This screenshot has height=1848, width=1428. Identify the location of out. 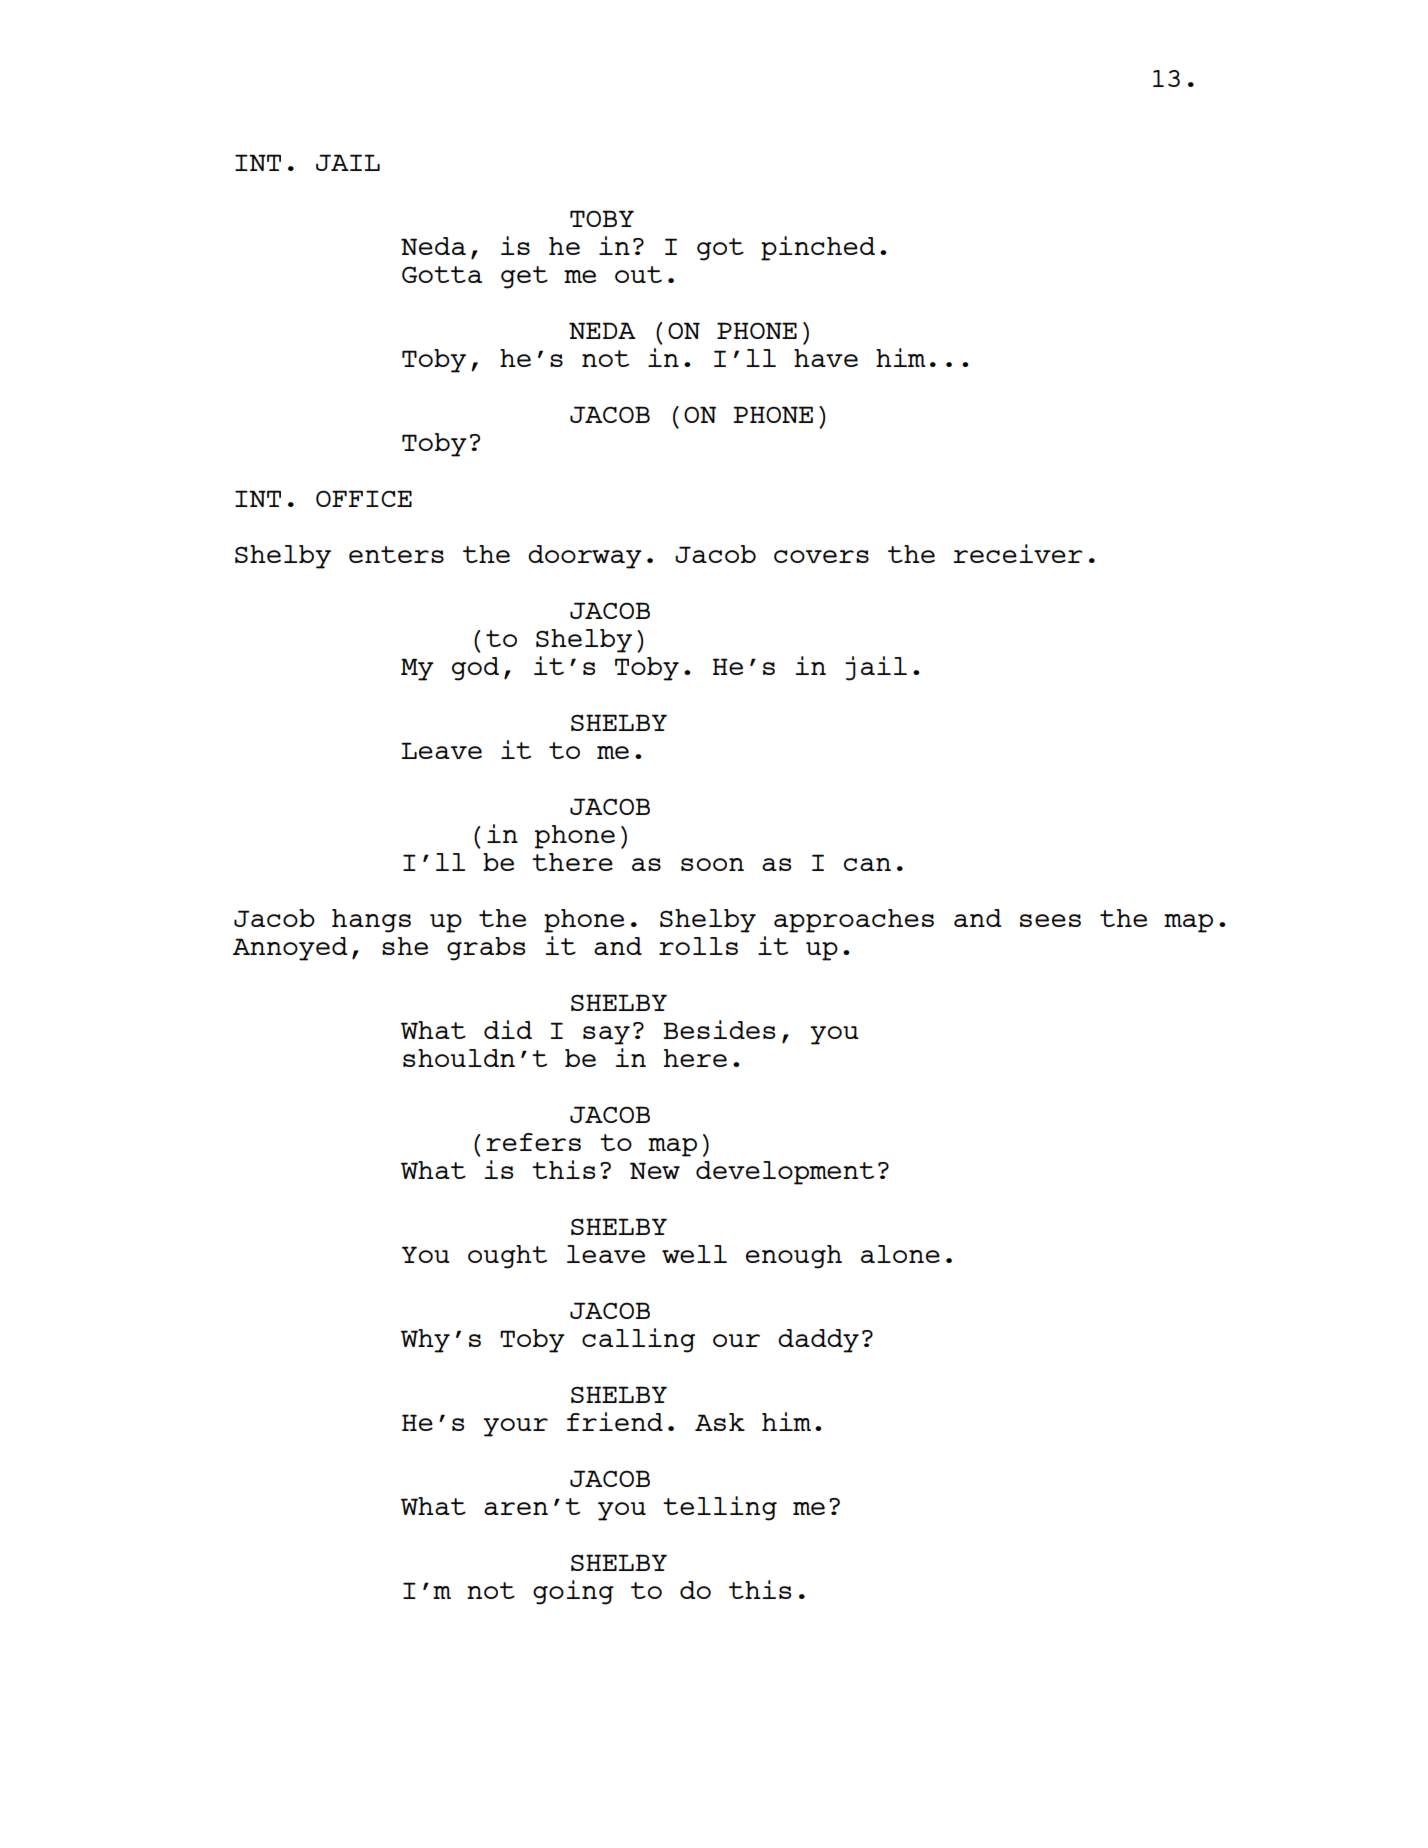
(638, 274).
